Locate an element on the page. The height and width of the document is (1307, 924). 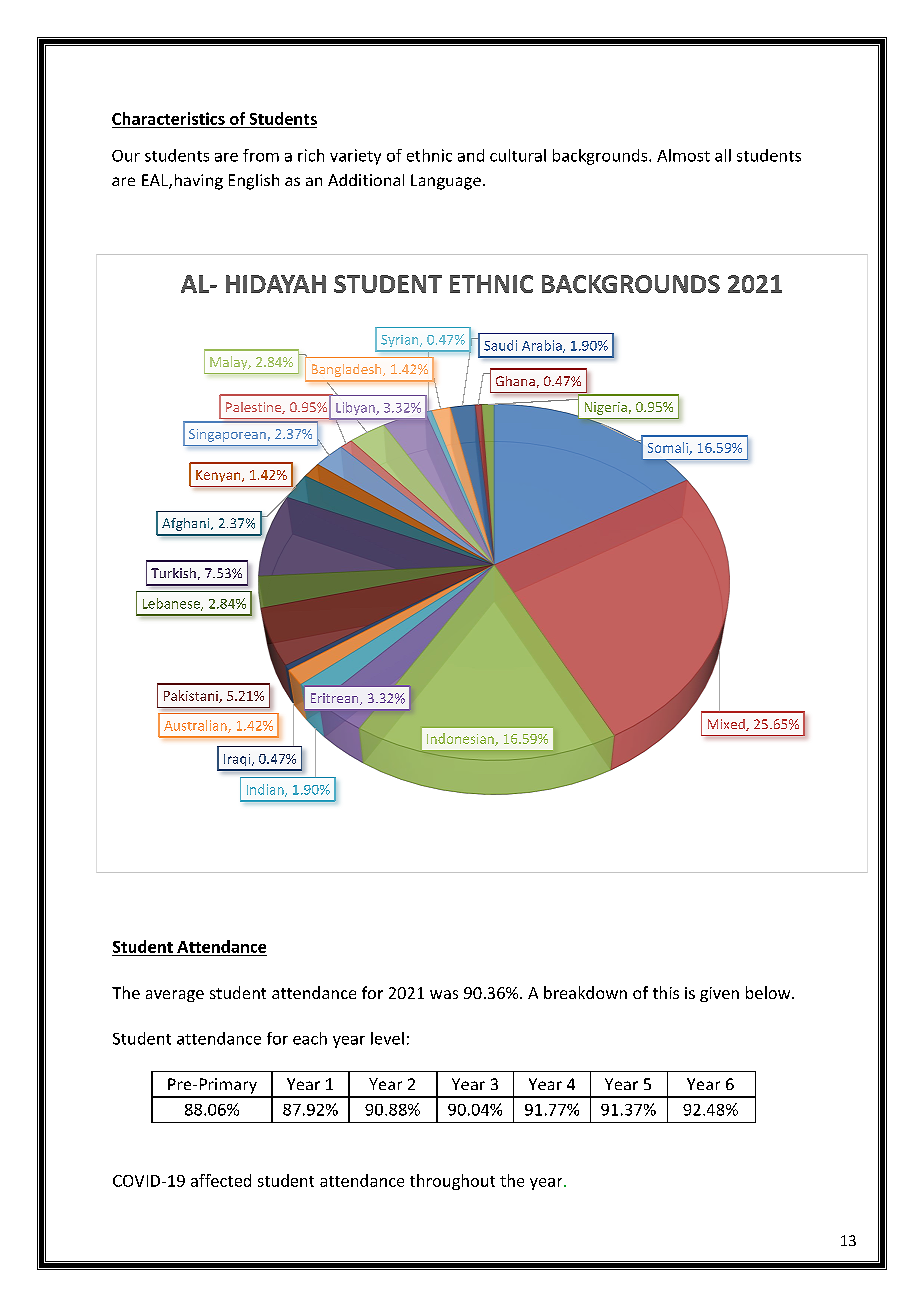
Indonesian is located at coordinates (461, 739).
